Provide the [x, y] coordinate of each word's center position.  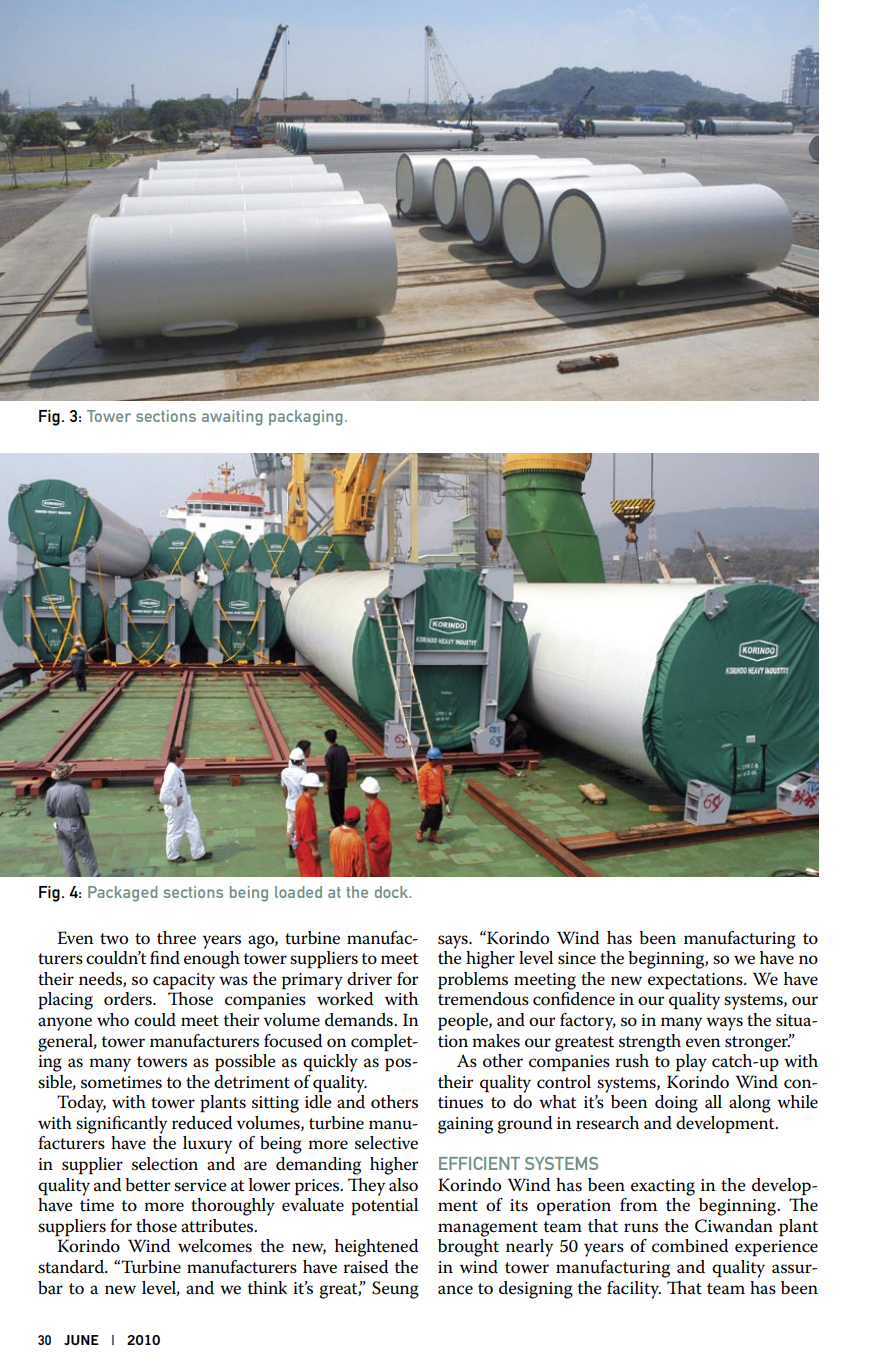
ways [724, 1024]
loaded [298, 892]
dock [393, 892]
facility [634, 1290]
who [113, 1020]
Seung [395, 1290]
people [464, 1022]
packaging [306, 418]
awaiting [232, 418]
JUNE [81, 1340]
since [577, 958]
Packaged [122, 894]
